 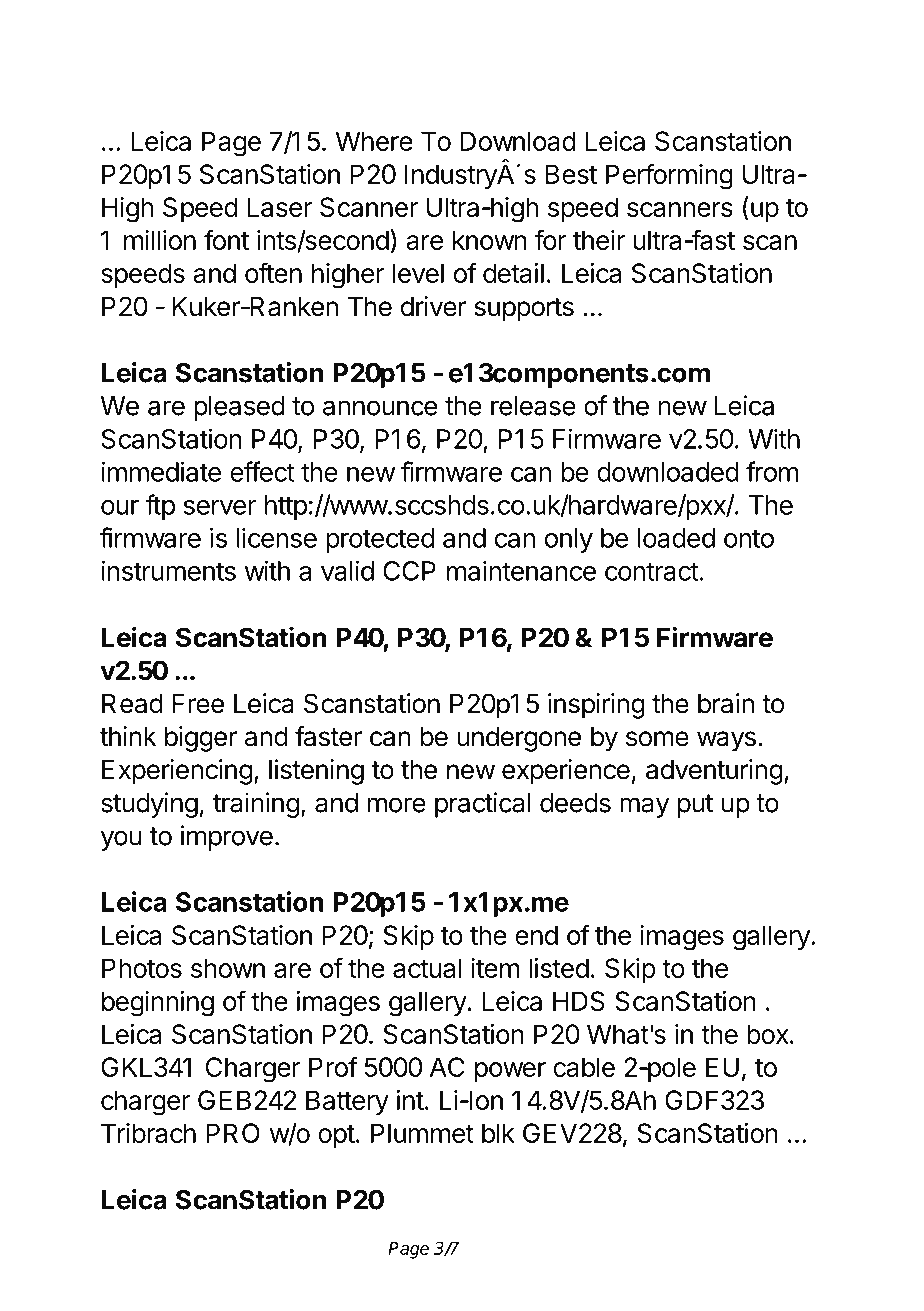 I want to click on Plummet, so click(x=422, y=1133).
